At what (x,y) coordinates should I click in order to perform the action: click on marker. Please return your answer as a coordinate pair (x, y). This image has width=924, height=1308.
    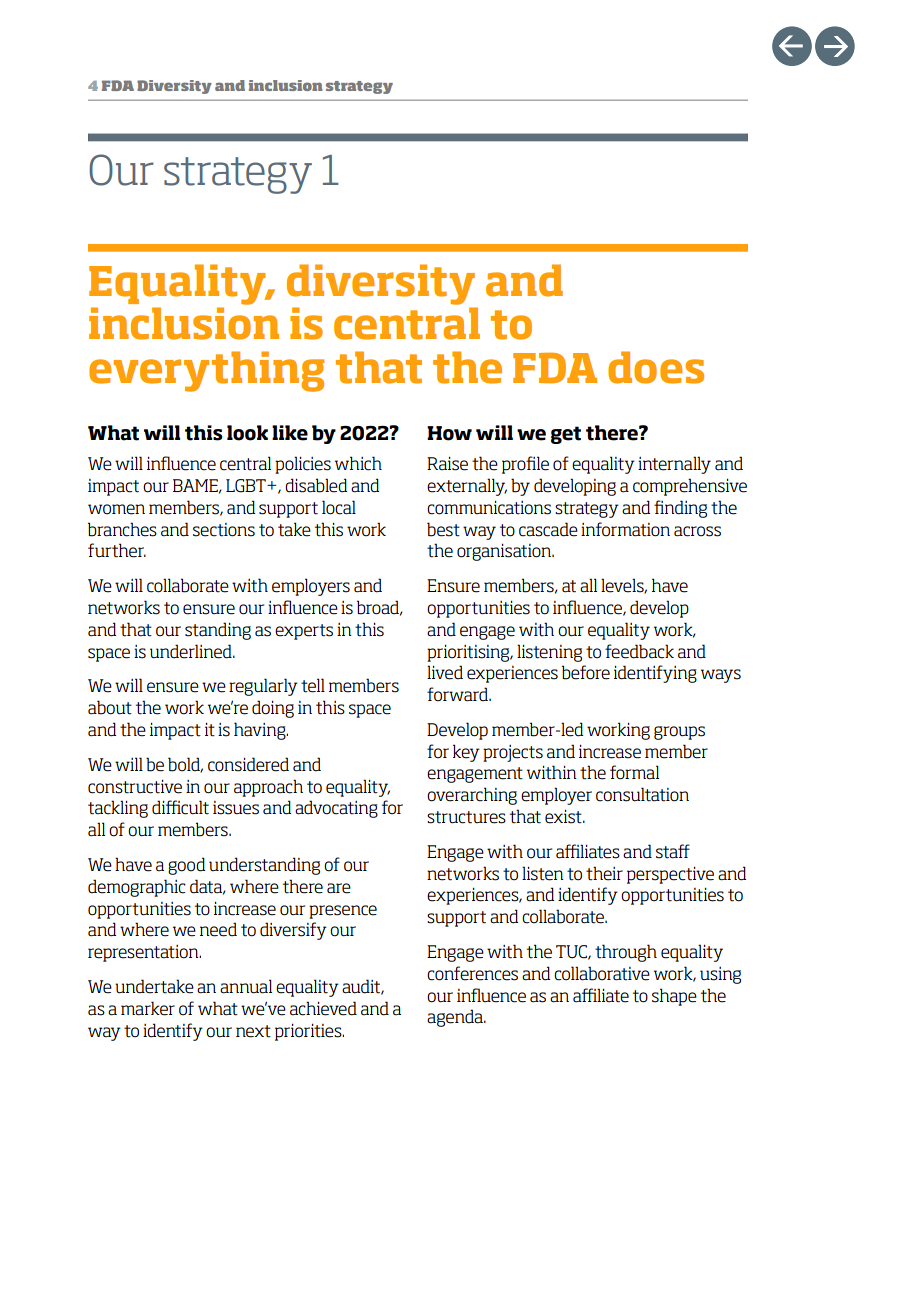
    Looking at the image, I should click on (148, 1008).
